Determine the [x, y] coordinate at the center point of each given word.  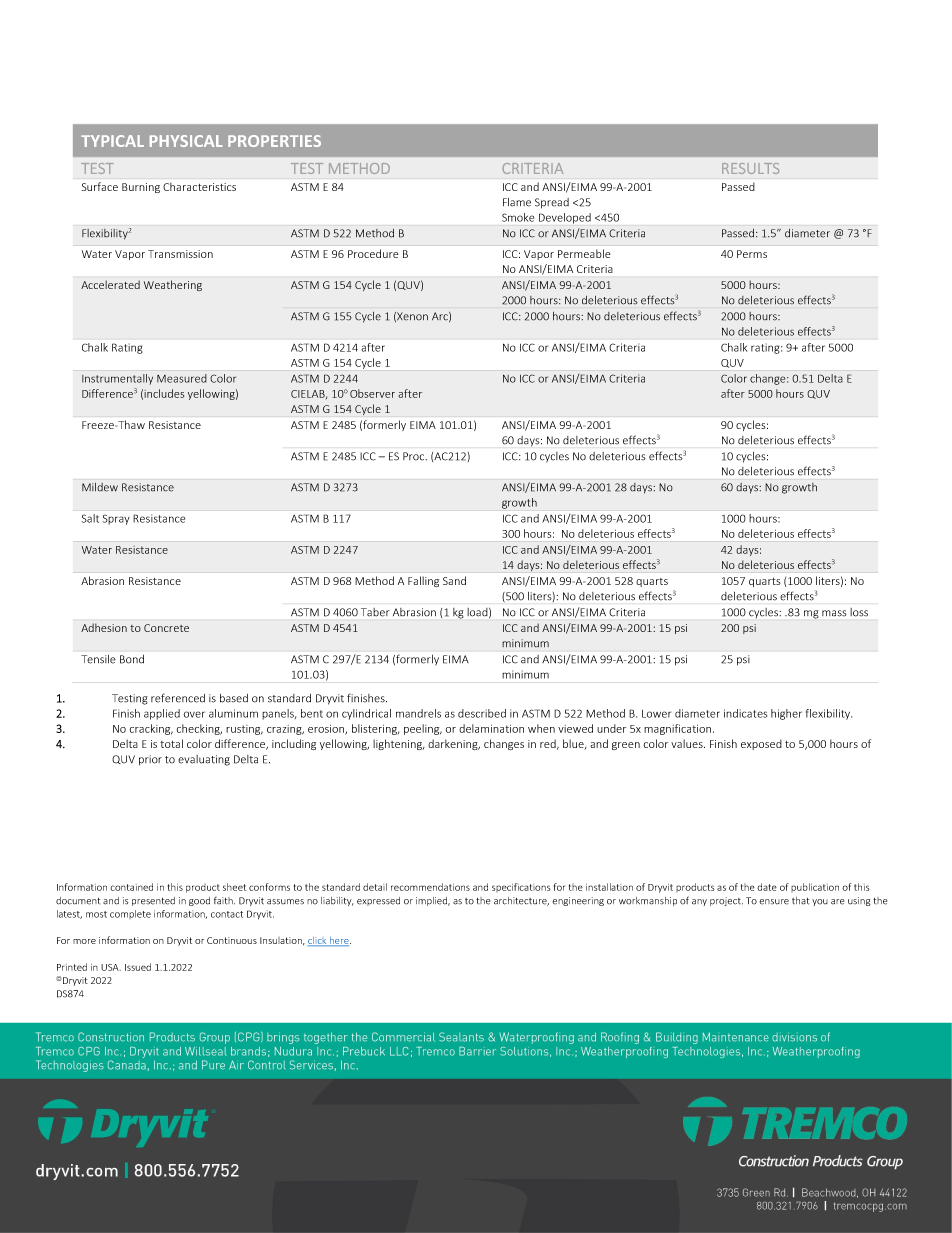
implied [433, 901]
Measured [182, 378]
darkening [454, 744]
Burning [141, 188]
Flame [517, 202]
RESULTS [750, 168]
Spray [116, 519]
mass [834, 613]
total [171, 743]
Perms [752, 254]
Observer [372, 393]
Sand [454, 580]
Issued [138, 967]
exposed [761, 744]
